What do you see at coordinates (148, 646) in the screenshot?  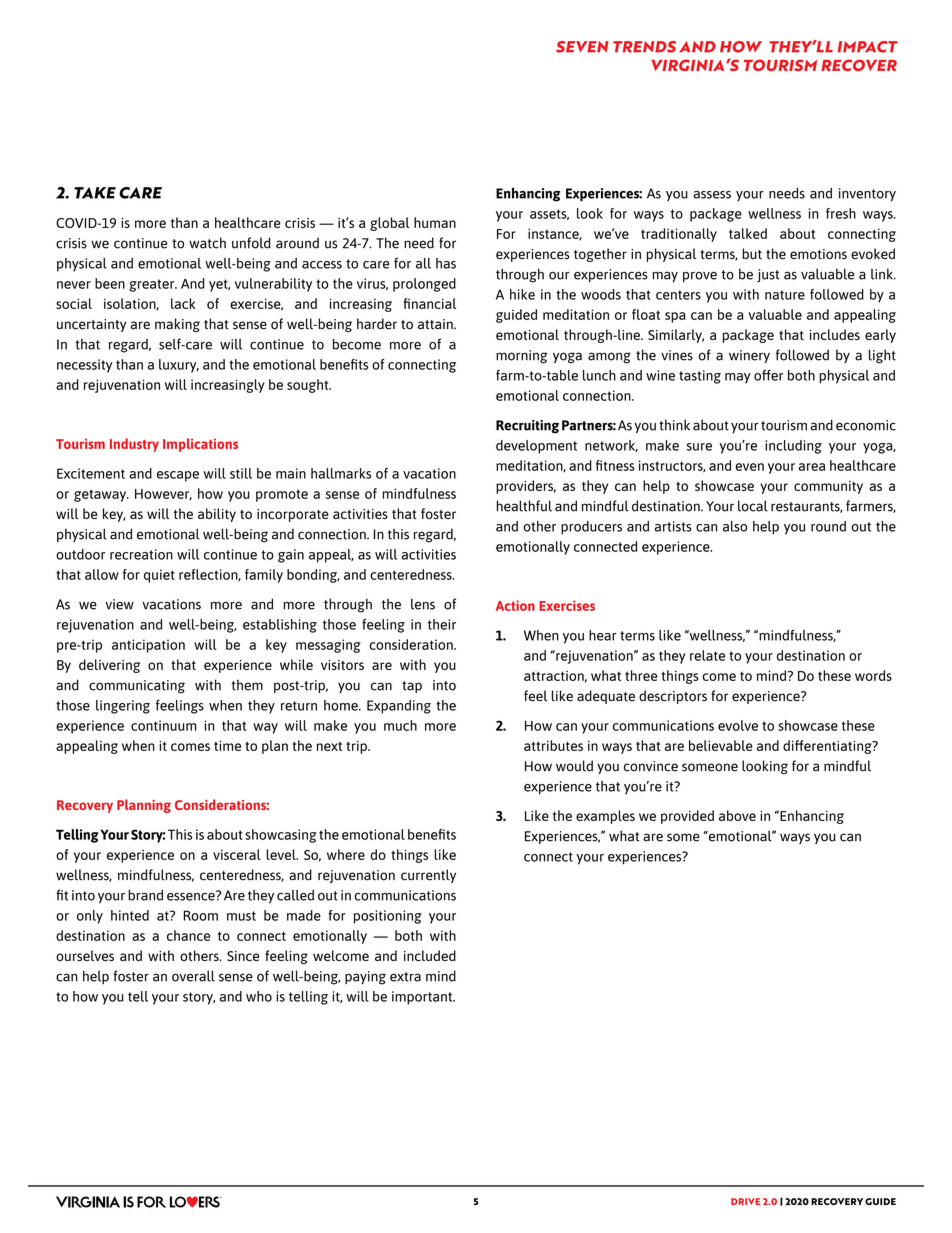 I see `anticipation` at bounding box center [148, 646].
